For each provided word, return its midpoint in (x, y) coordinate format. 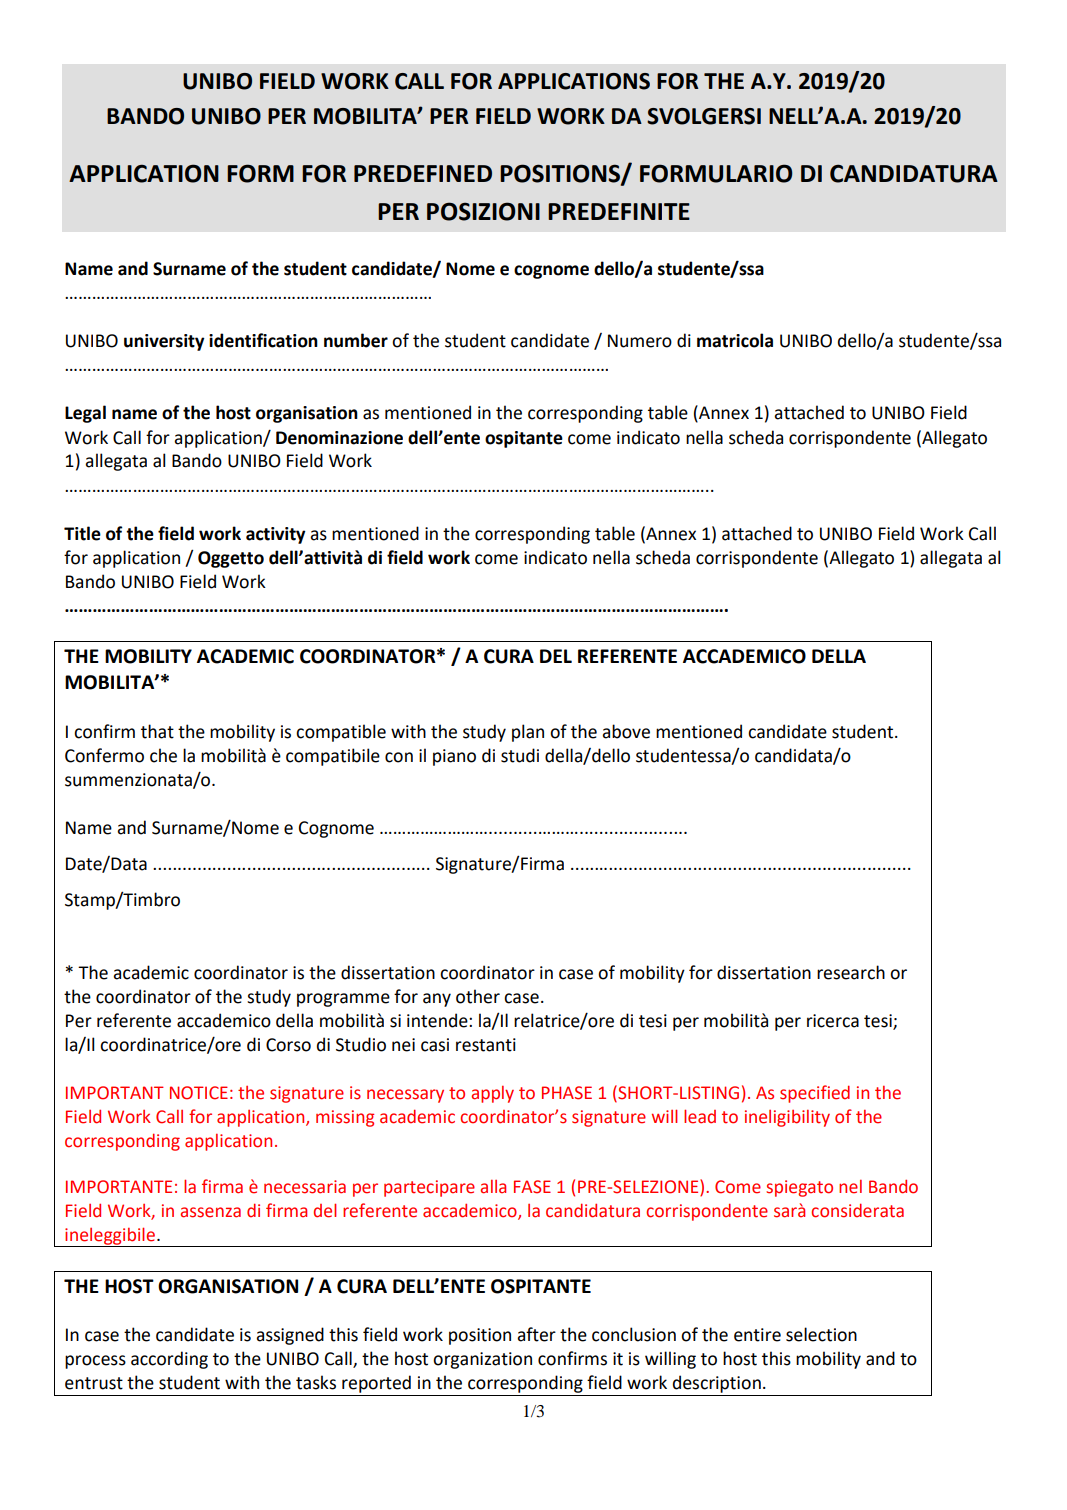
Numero (640, 341)
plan (528, 733)
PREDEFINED (423, 173)
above (626, 731)
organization (482, 1360)
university (164, 342)
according (169, 1360)
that (157, 731)
